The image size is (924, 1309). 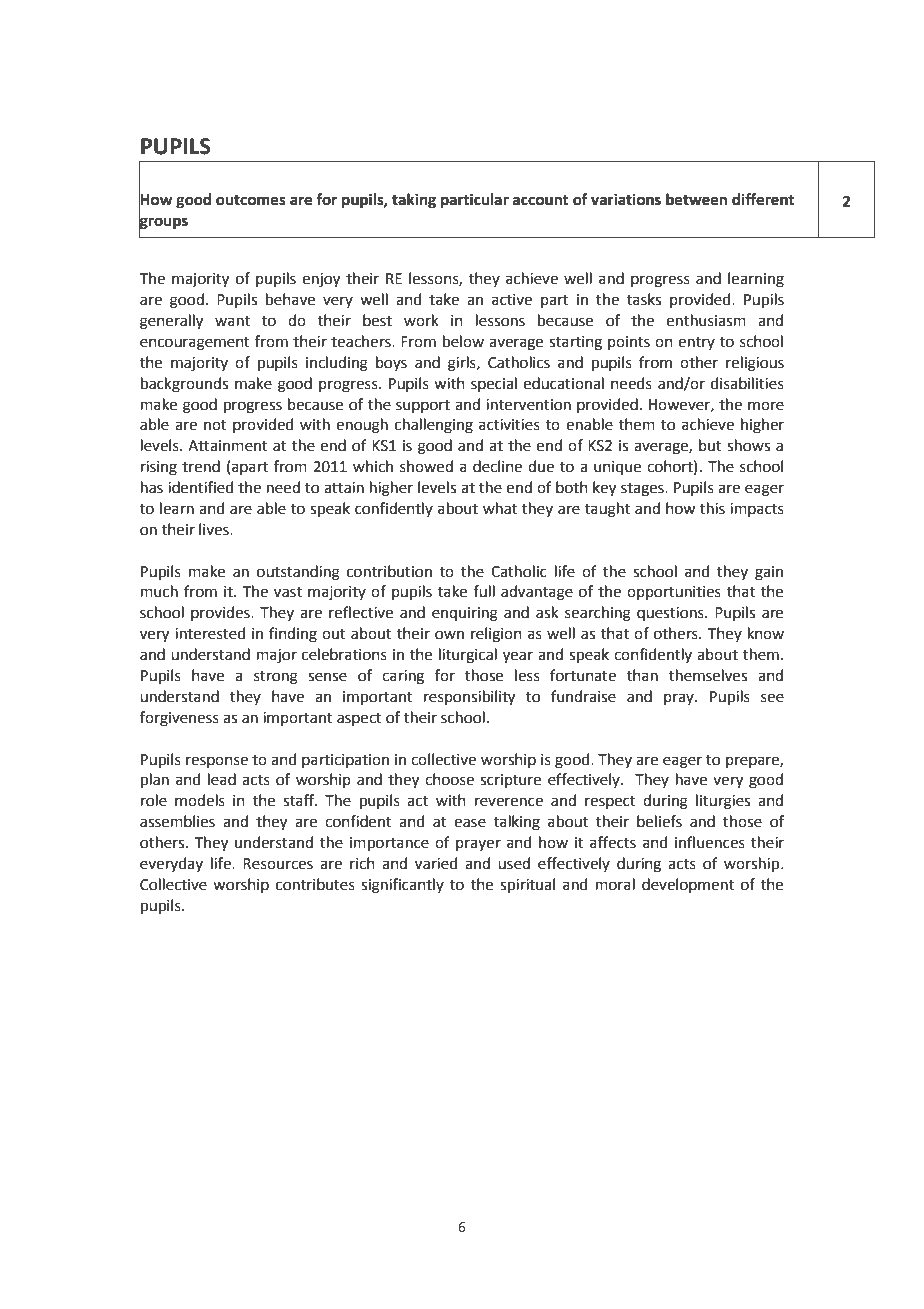 What do you see at coordinates (671, 614) in the document?
I see `questions` at bounding box center [671, 614].
